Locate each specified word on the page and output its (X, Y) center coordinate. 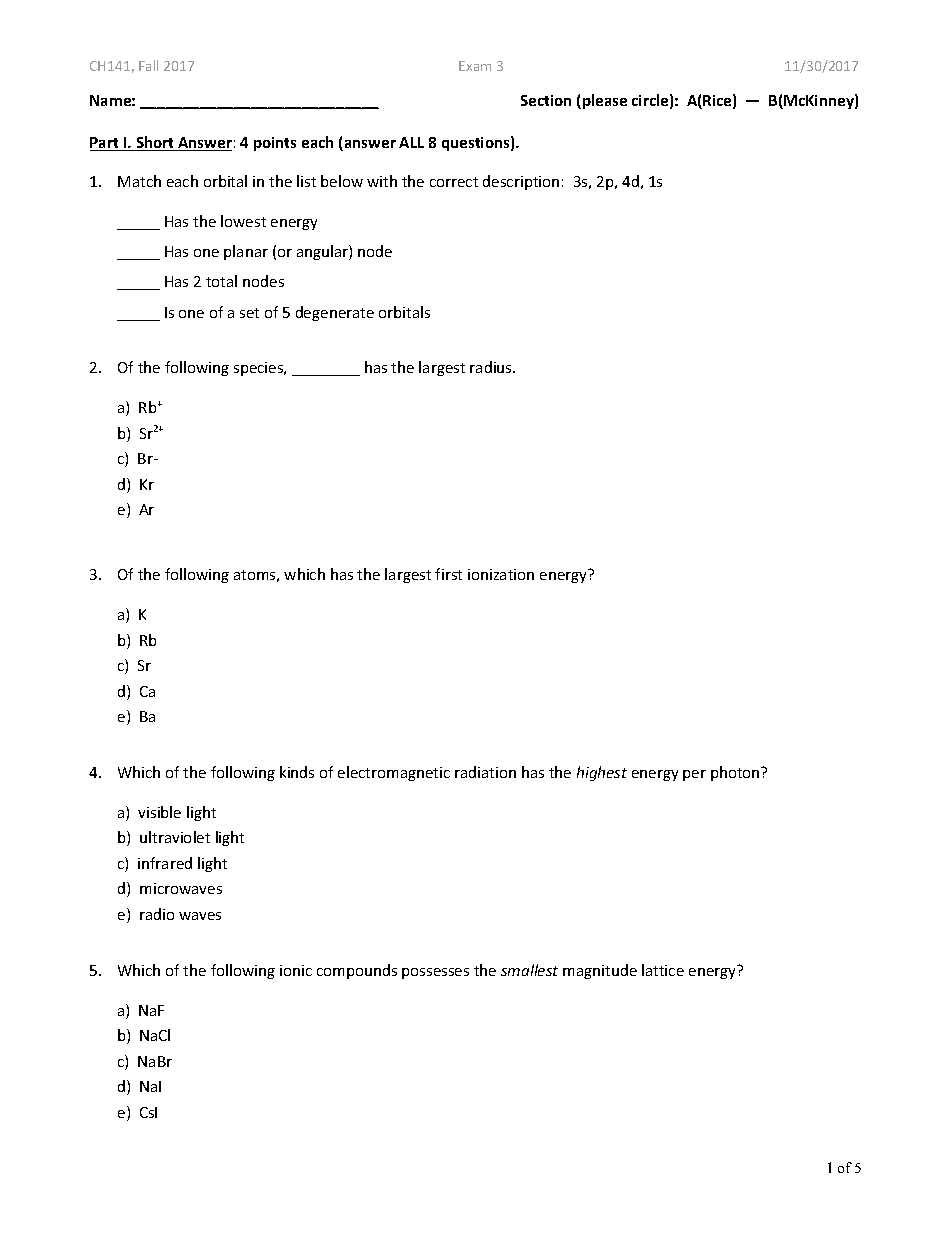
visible (159, 812)
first (448, 574)
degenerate (335, 313)
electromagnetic (394, 773)
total (221, 281)
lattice (663, 970)
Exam (475, 66)
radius (492, 367)
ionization (501, 574)
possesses (435, 973)
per (694, 775)
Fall (148, 65)
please (605, 101)
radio (157, 914)
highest (602, 773)
